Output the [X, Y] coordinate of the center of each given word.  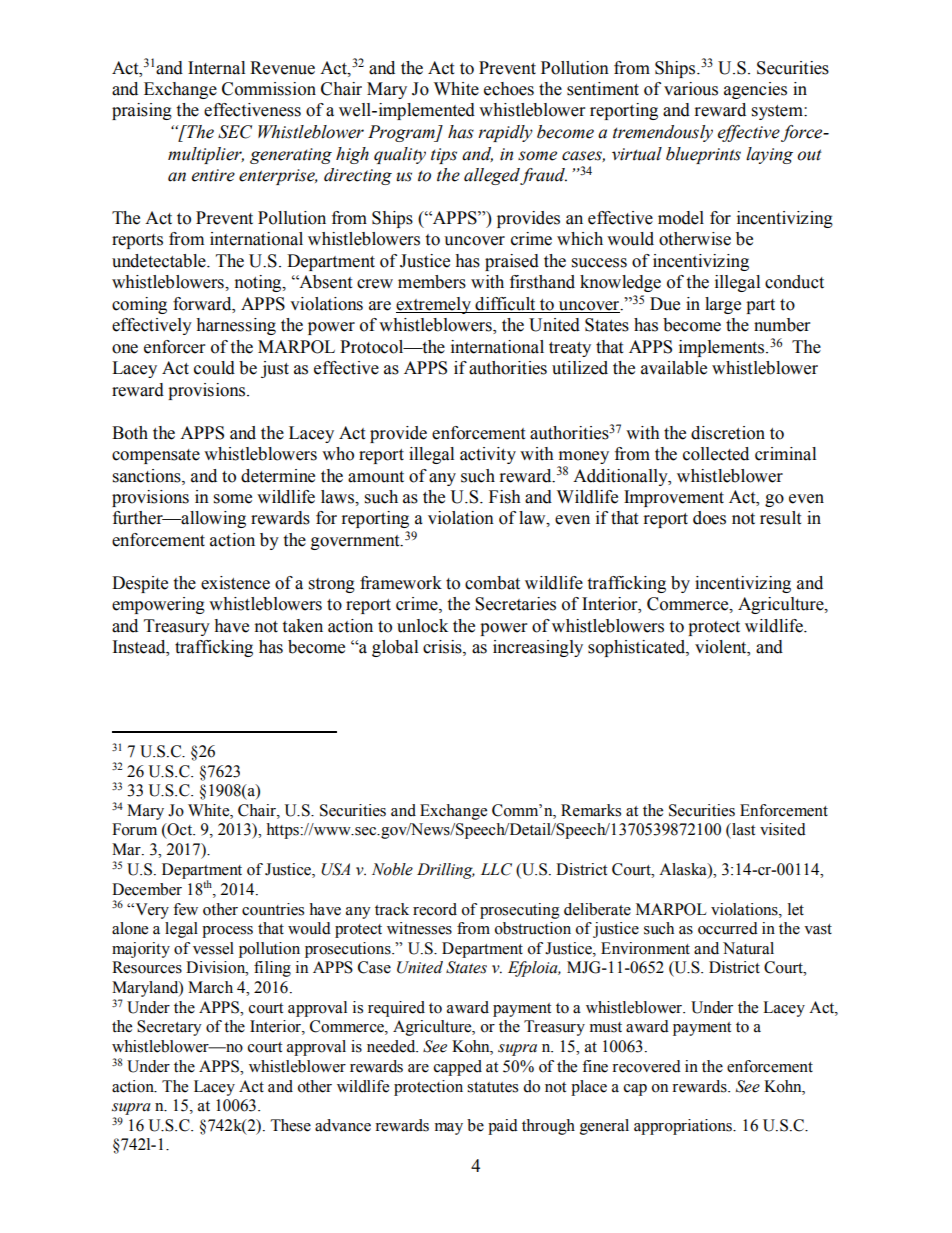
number [782, 325]
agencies [755, 90]
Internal [216, 68]
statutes [492, 1087]
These [291, 1125]
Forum [134, 829]
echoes [509, 89]
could [214, 368]
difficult [505, 305]
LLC [496, 869]
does [709, 518]
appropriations [684, 1127]
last [742, 829]
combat [492, 583]
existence [235, 583]
